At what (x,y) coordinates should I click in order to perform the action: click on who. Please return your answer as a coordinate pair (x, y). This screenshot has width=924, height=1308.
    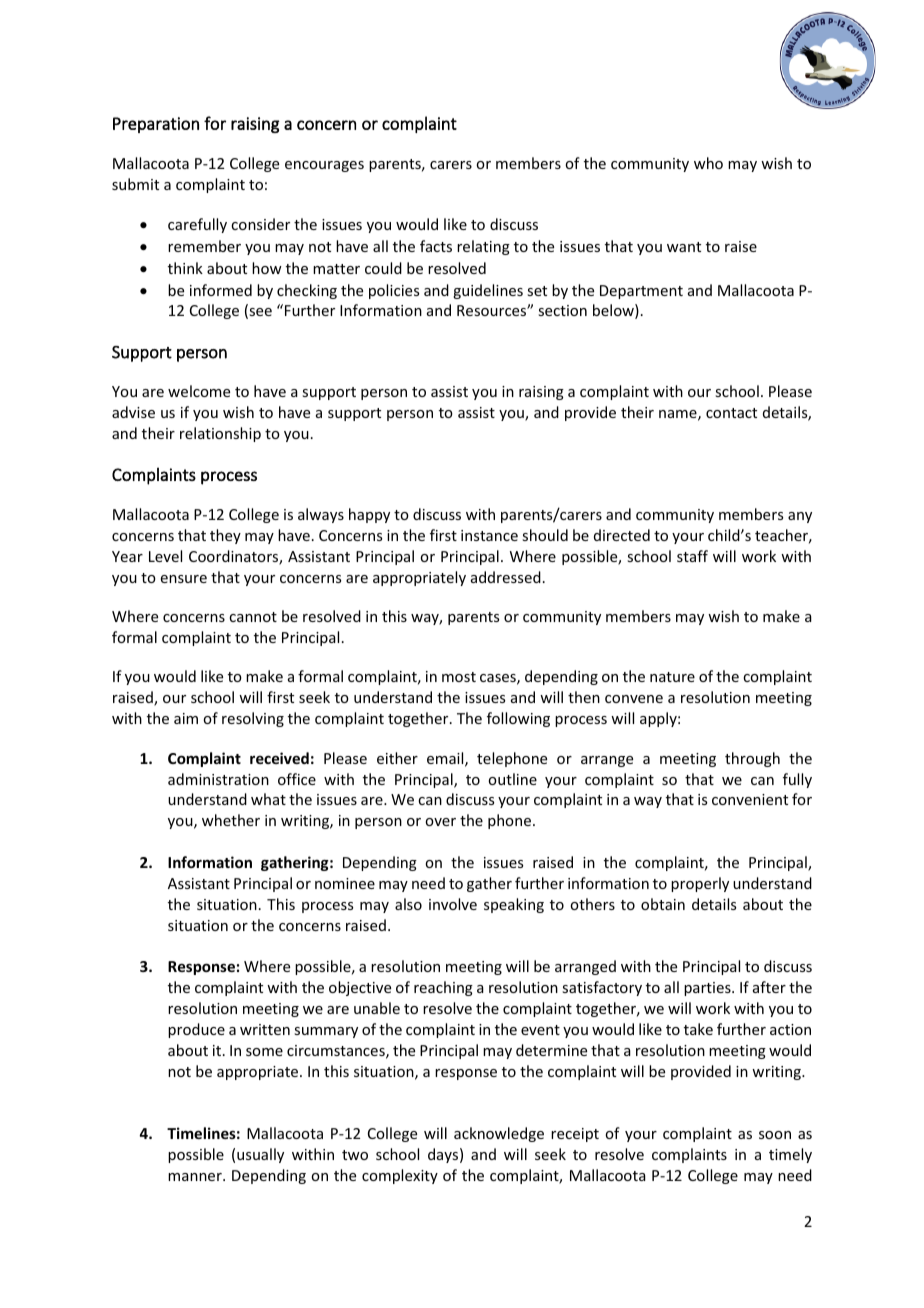
    Looking at the image, I should click on (708, 163).
